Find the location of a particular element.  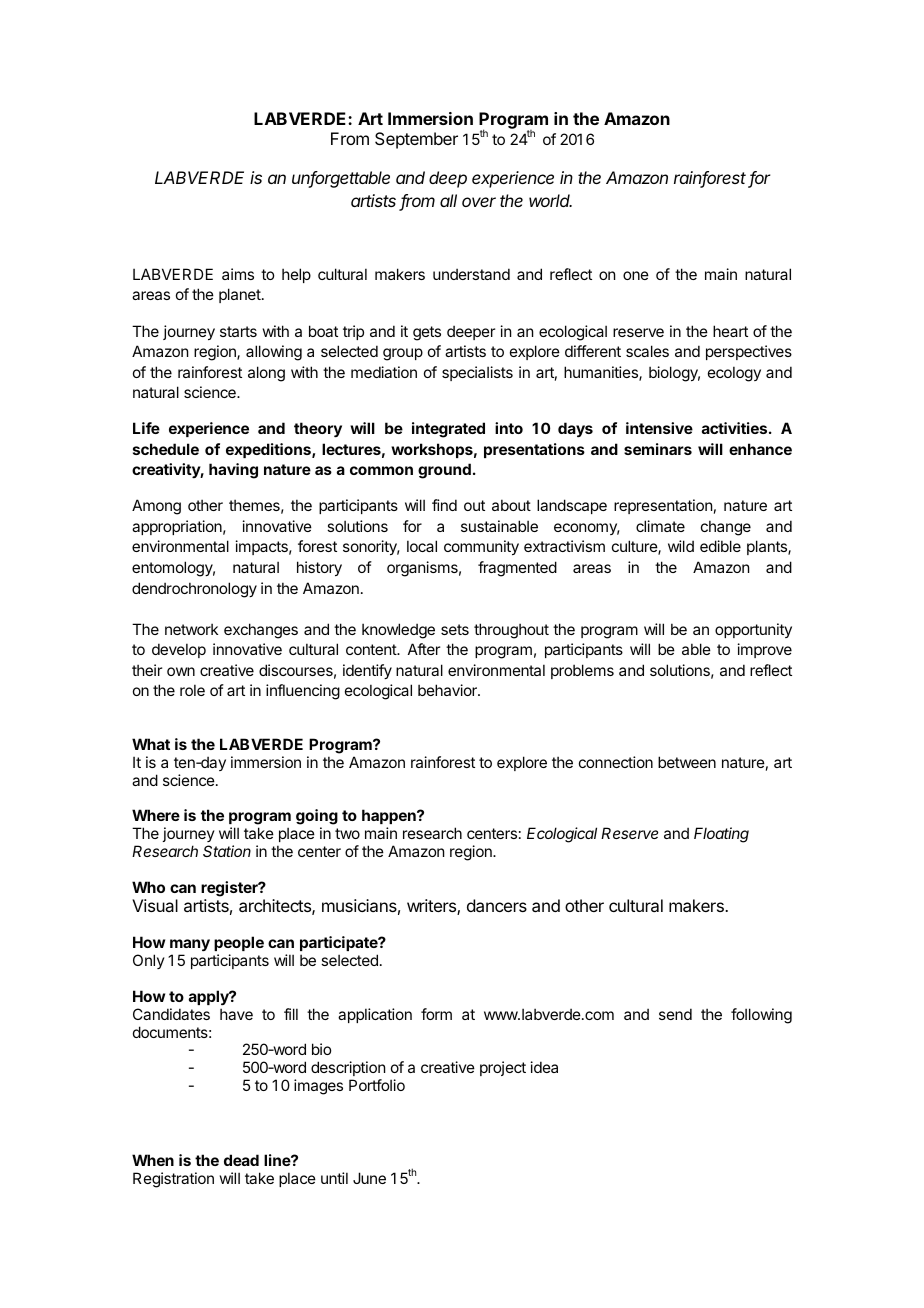

community is located at coordinates (481, 547).
